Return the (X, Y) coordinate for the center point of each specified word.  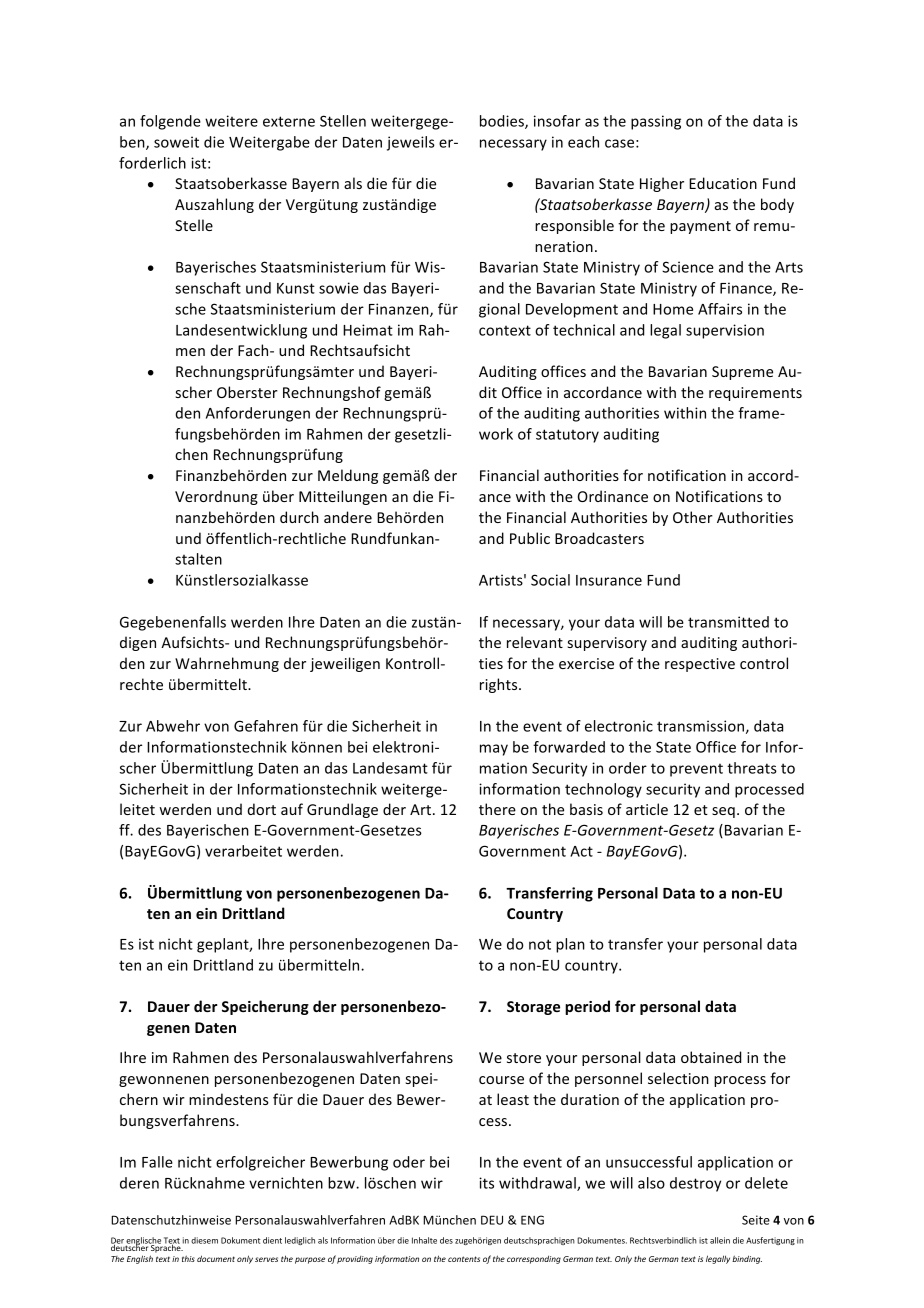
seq (723, 812)
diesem (204, 1240)
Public (530, 538)
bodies (503, 122)
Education (723, 183)
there (497, 809)
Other (693, 517)
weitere (231, 121)
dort (261, 809)
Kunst (296, 288)
